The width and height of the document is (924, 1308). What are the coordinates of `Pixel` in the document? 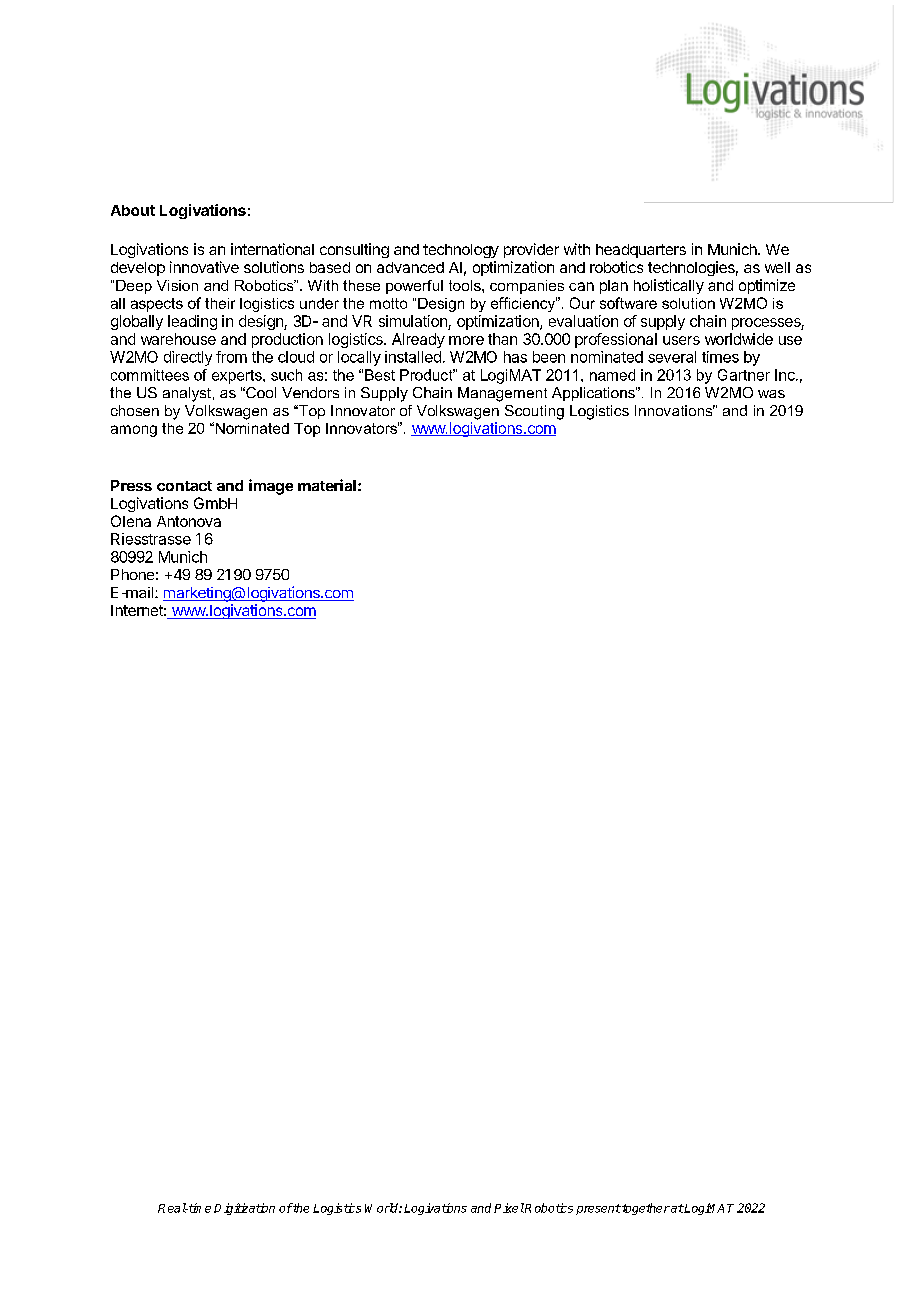 It's located at (509, 1208).
